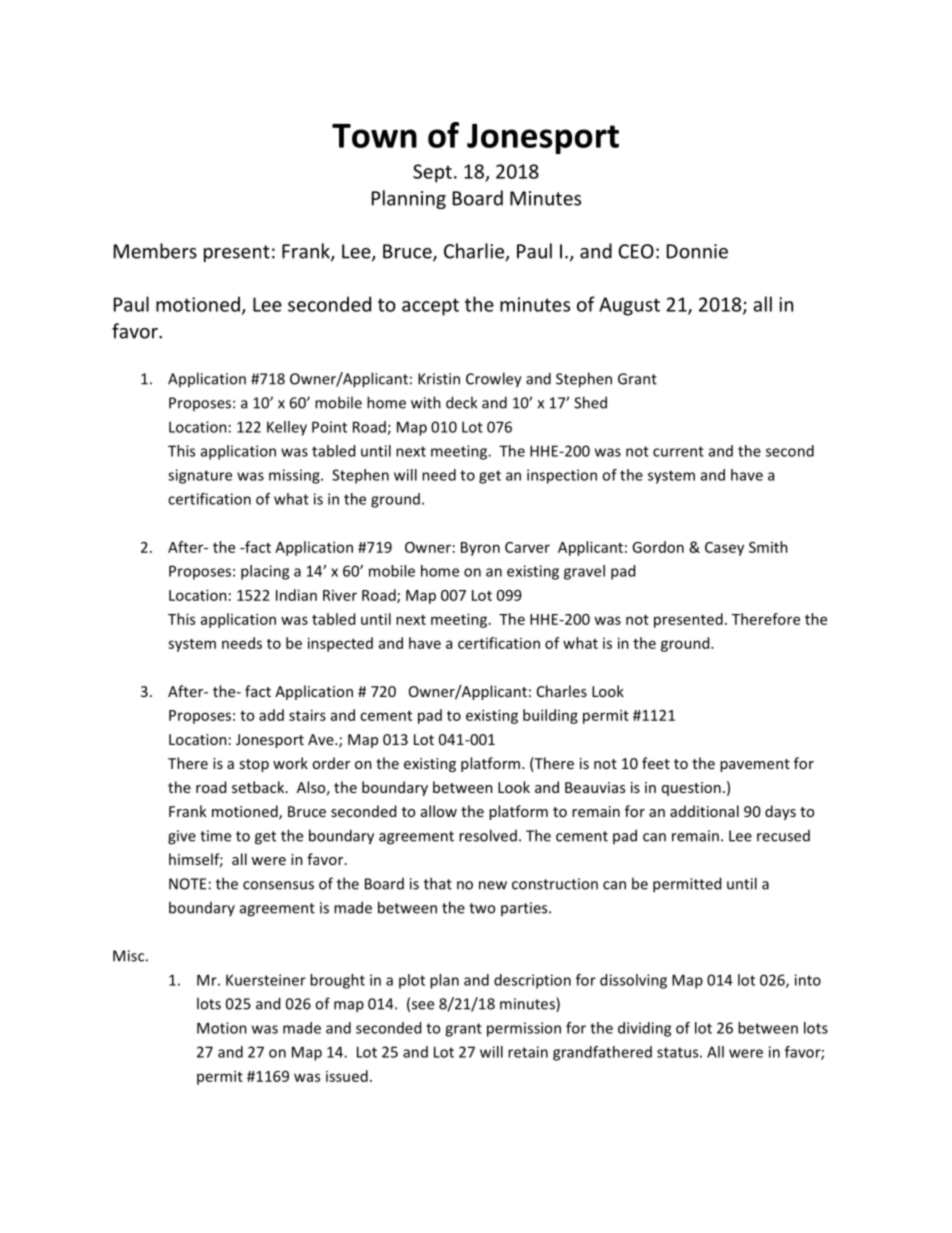 The height and width of the document is (1233, 952). Describe the element at coordinates (155, 251) in the document. I see `Members` at that location.
